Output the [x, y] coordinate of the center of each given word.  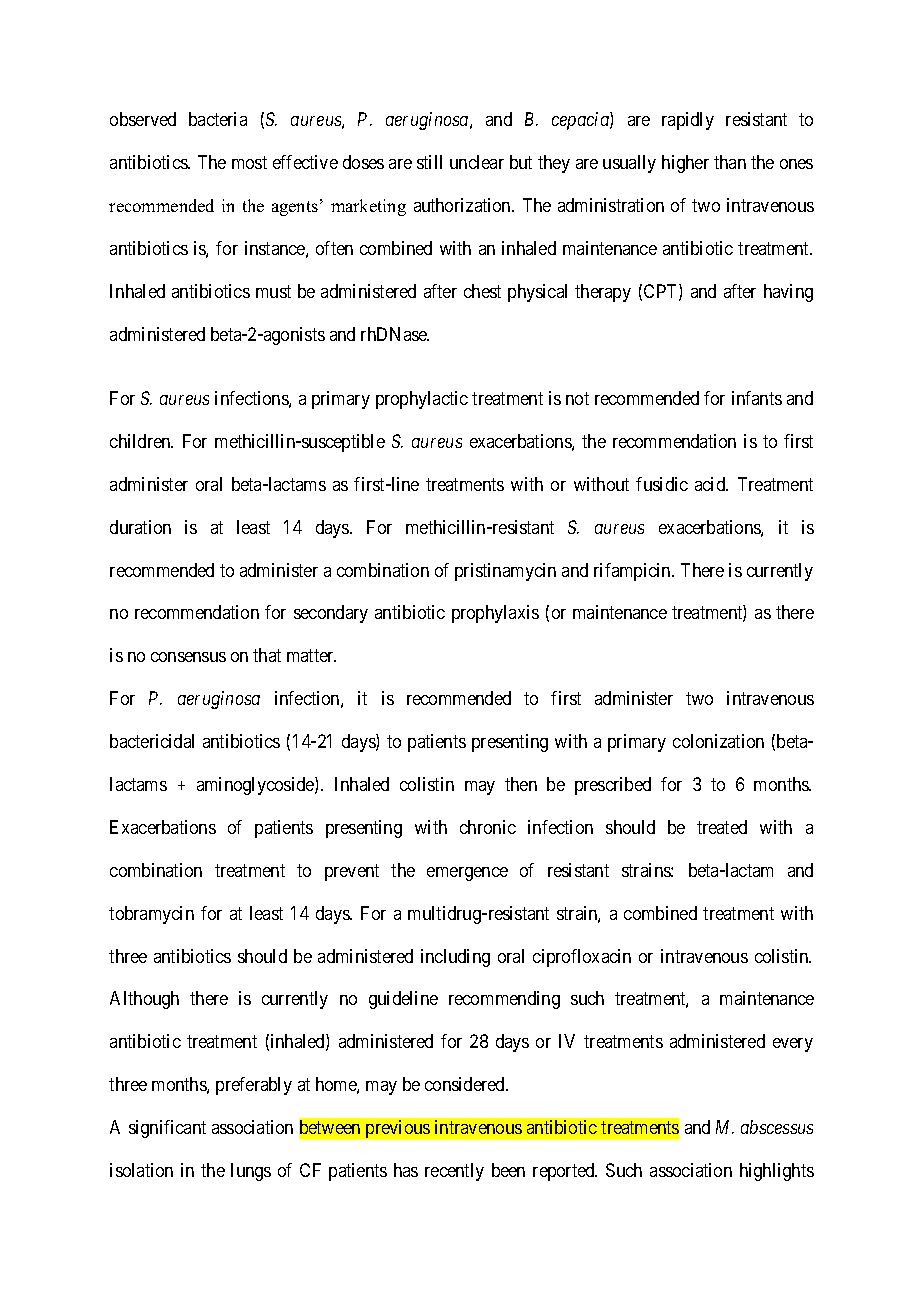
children [141, 441]
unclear [477, 162]
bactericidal [152, 741]
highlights [777, 1172]
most [249, 162]
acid [711, 484]
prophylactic [422, 400]
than [730, 162]
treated [722, 827]
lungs [251, 1172]
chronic [488, 827]
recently [454, 1172]
